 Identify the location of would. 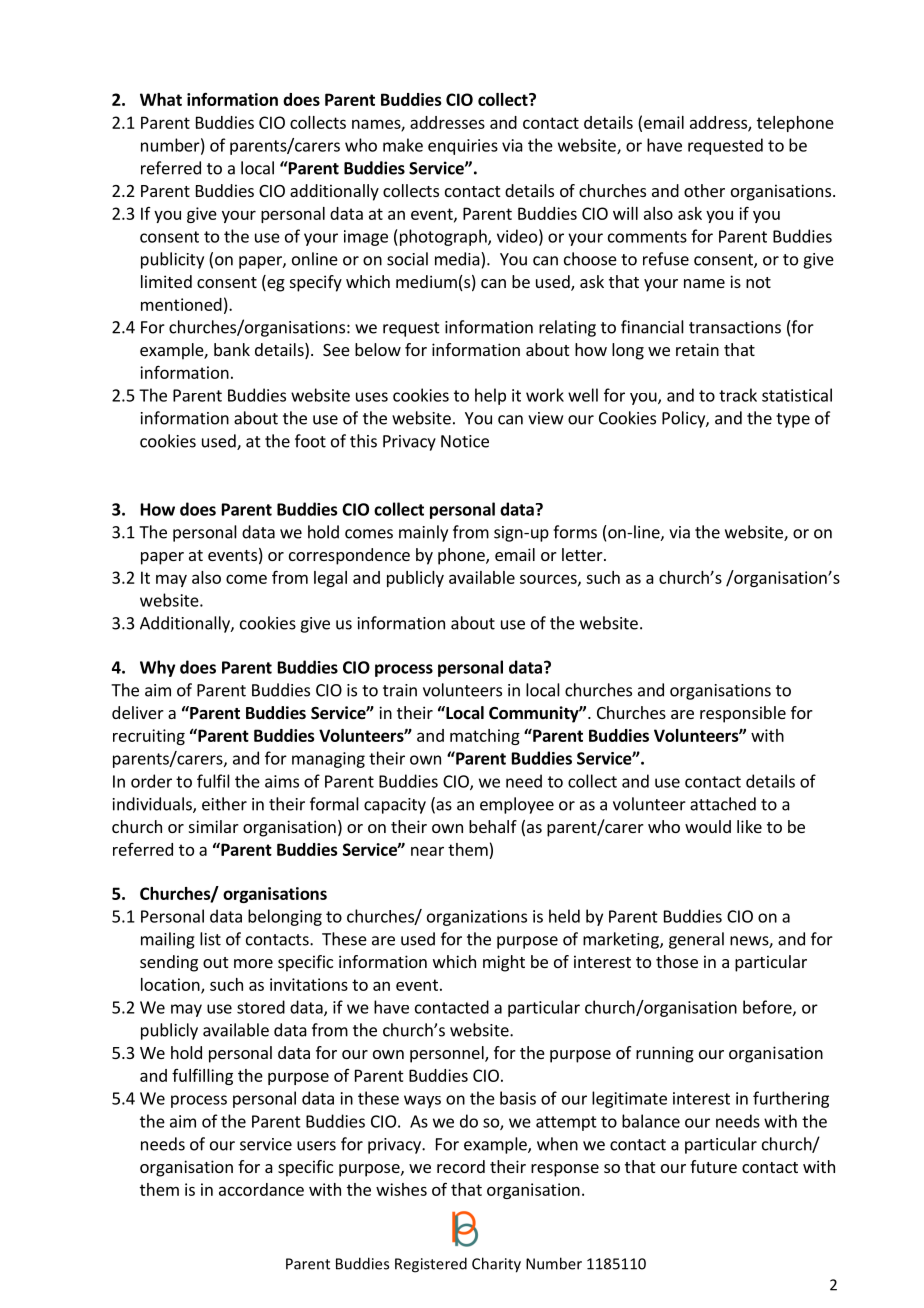
(708, 826).
